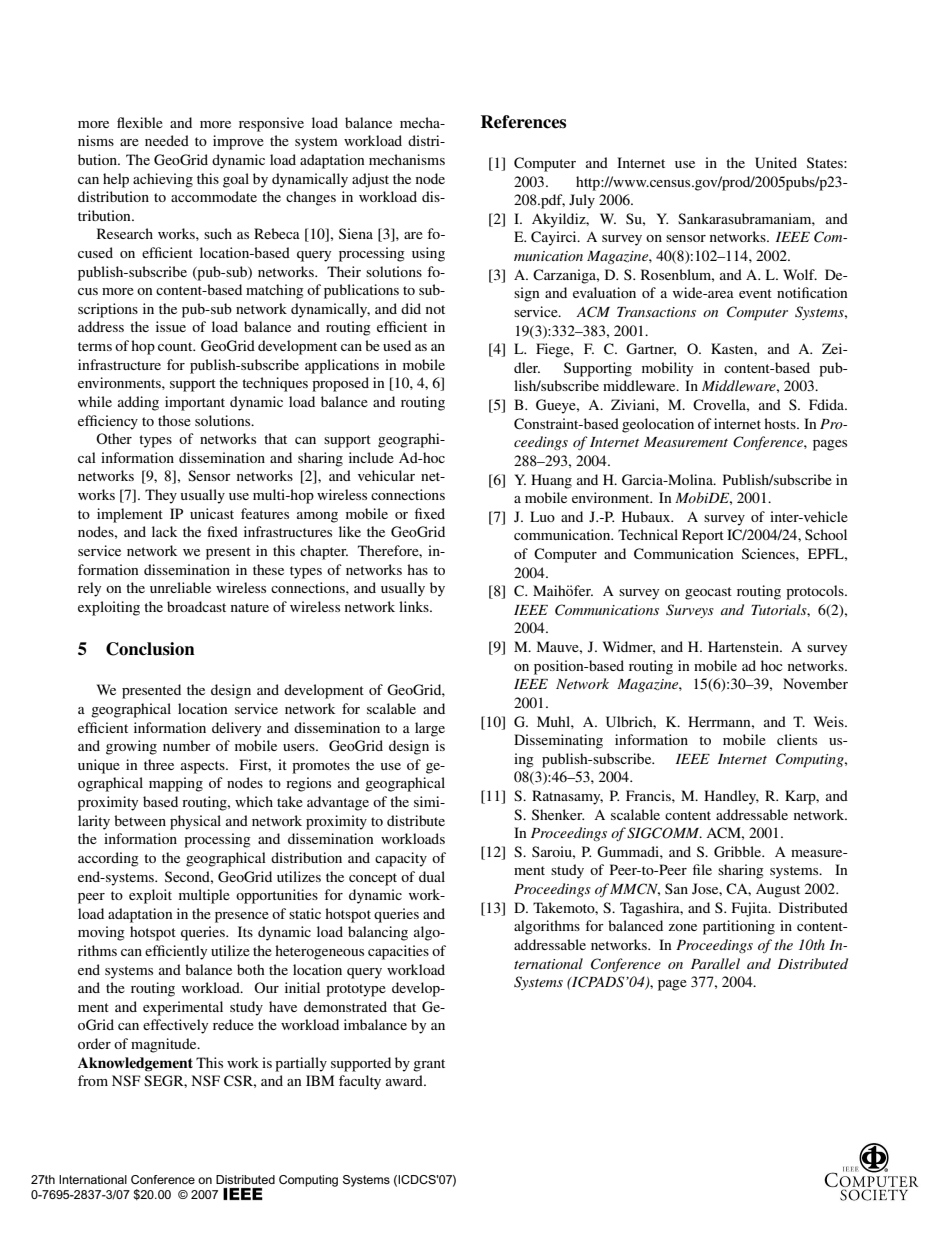 The width and height of the page is (952, 1233). What do you see at coordinates (167, 140) in the page?
I see `needed` at bounding box center [167, 140].
